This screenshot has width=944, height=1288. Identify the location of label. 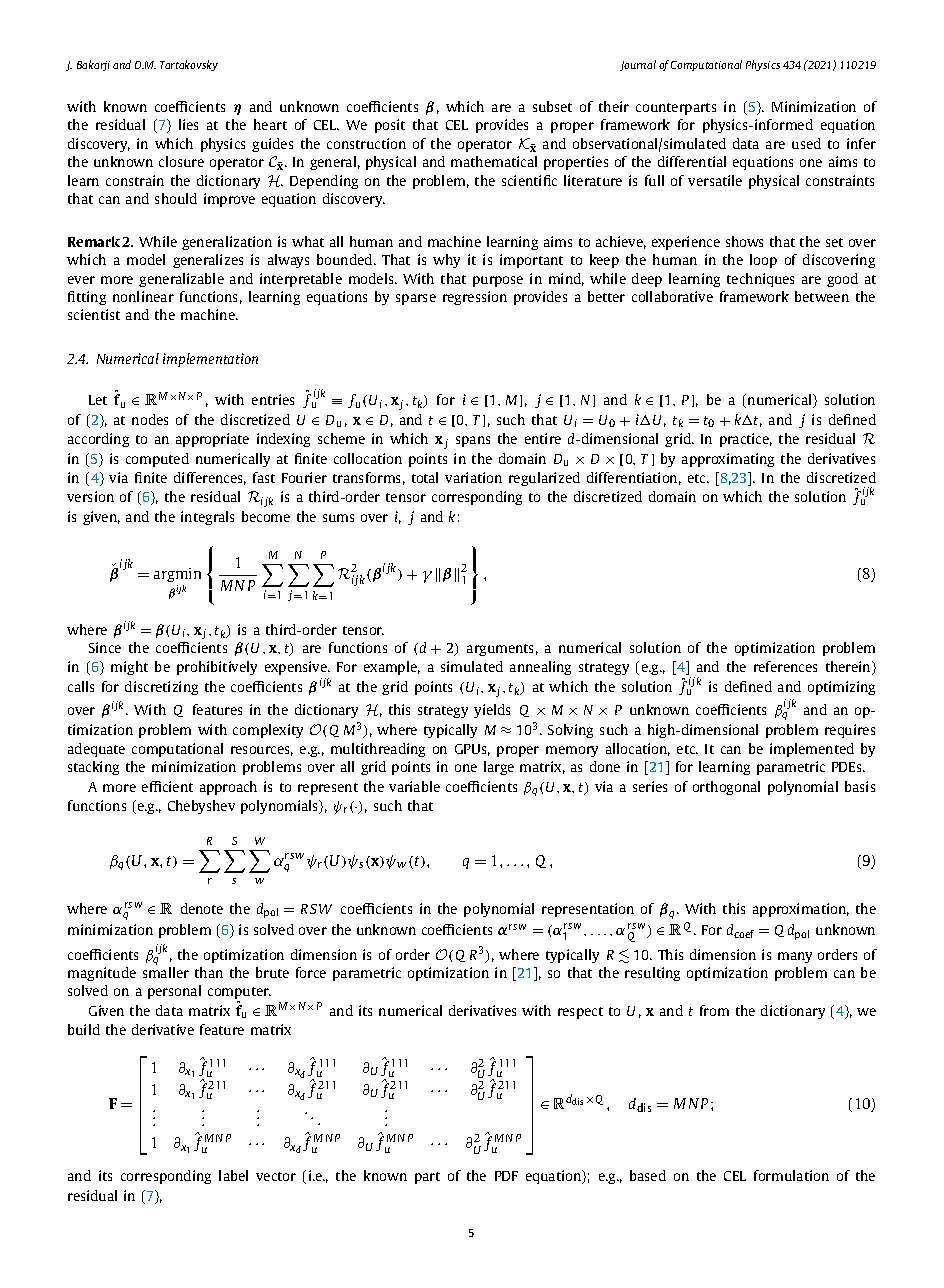
(233, 1175).
